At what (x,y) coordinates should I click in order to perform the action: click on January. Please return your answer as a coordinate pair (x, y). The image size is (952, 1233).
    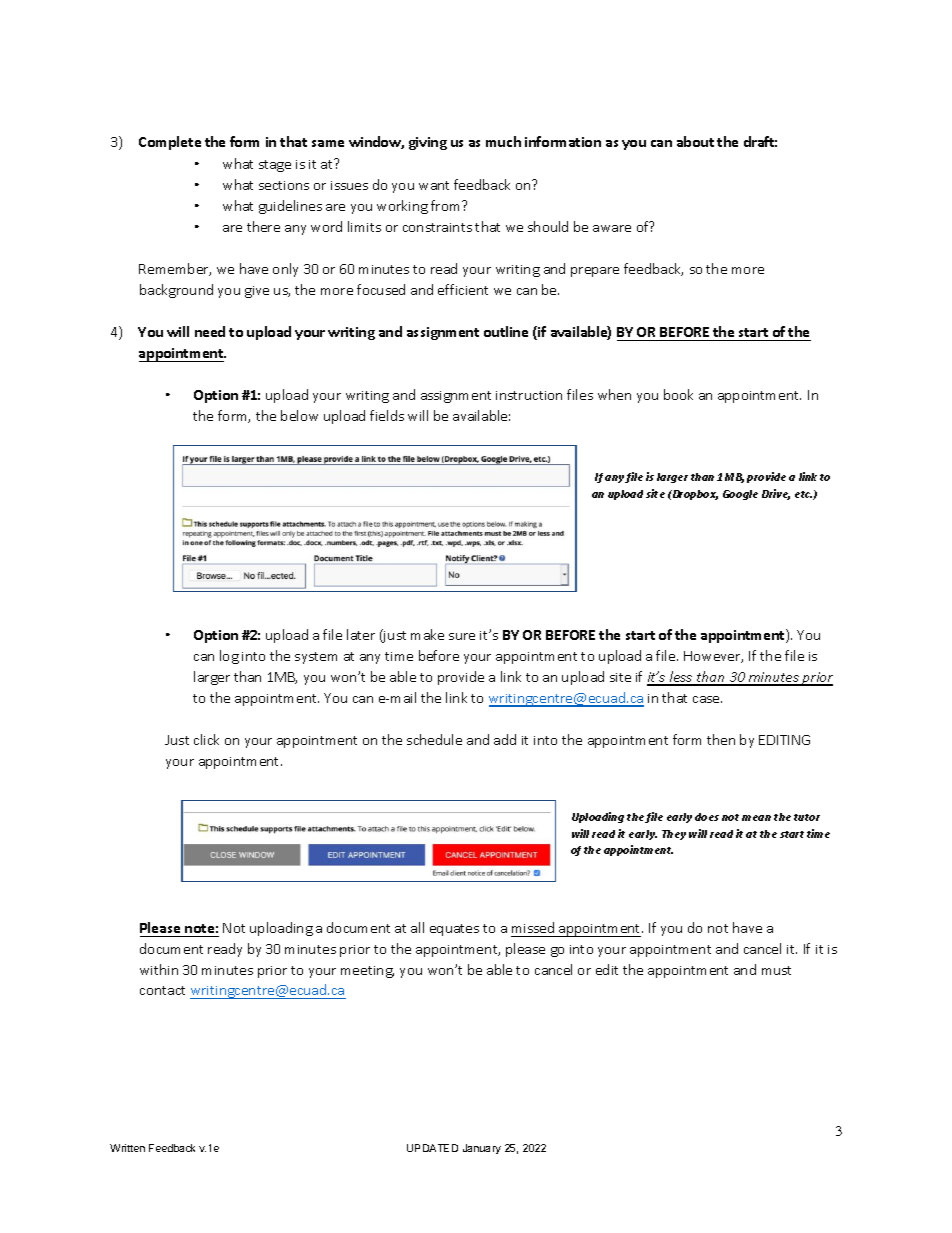
    Looking at the image, I should click on (482, 1149).
